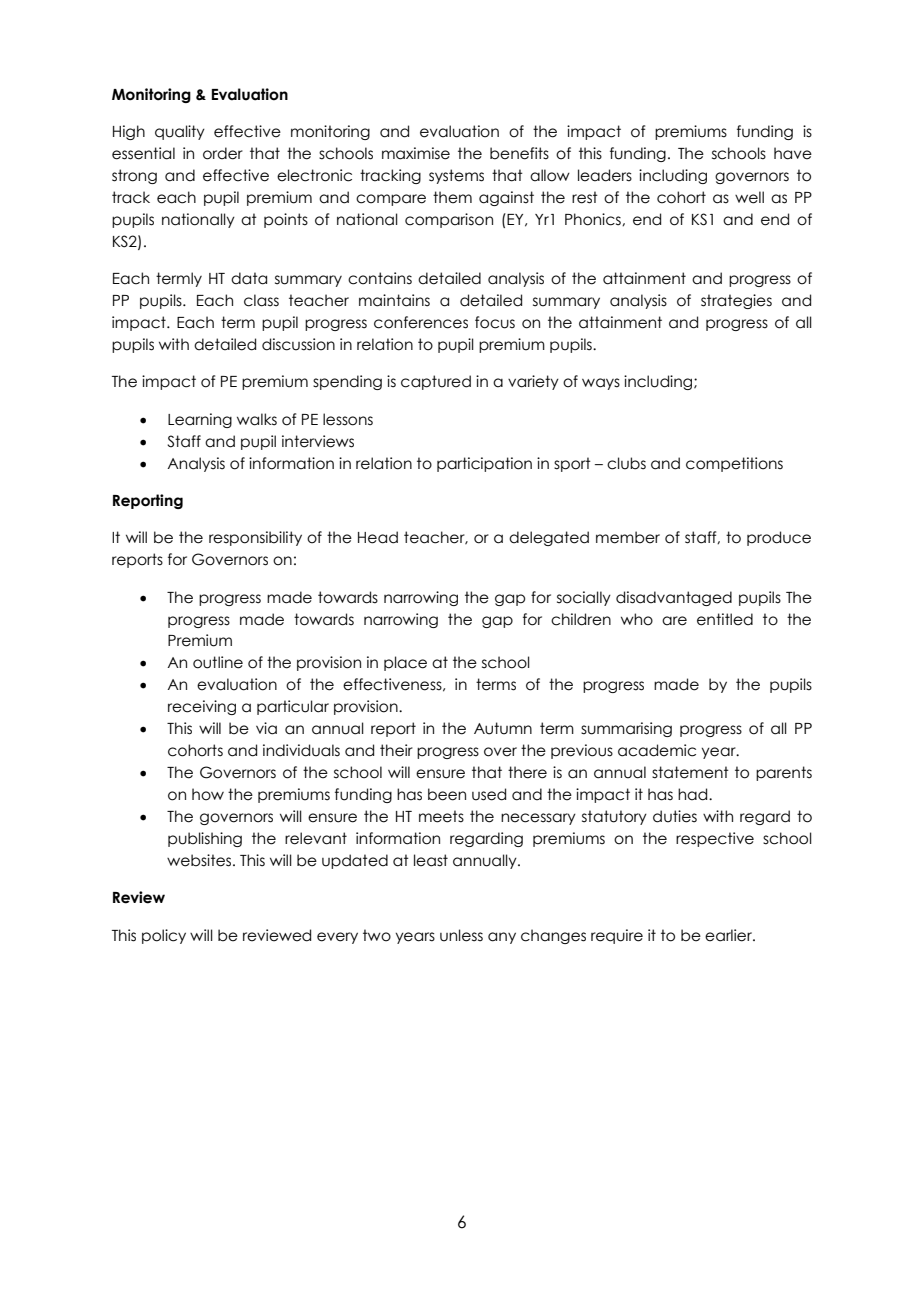 The image size is (924, 1308). What do you see at coordinates (223, 153) in the screenshot?
I see `order` at bounding box center [223, 153].
